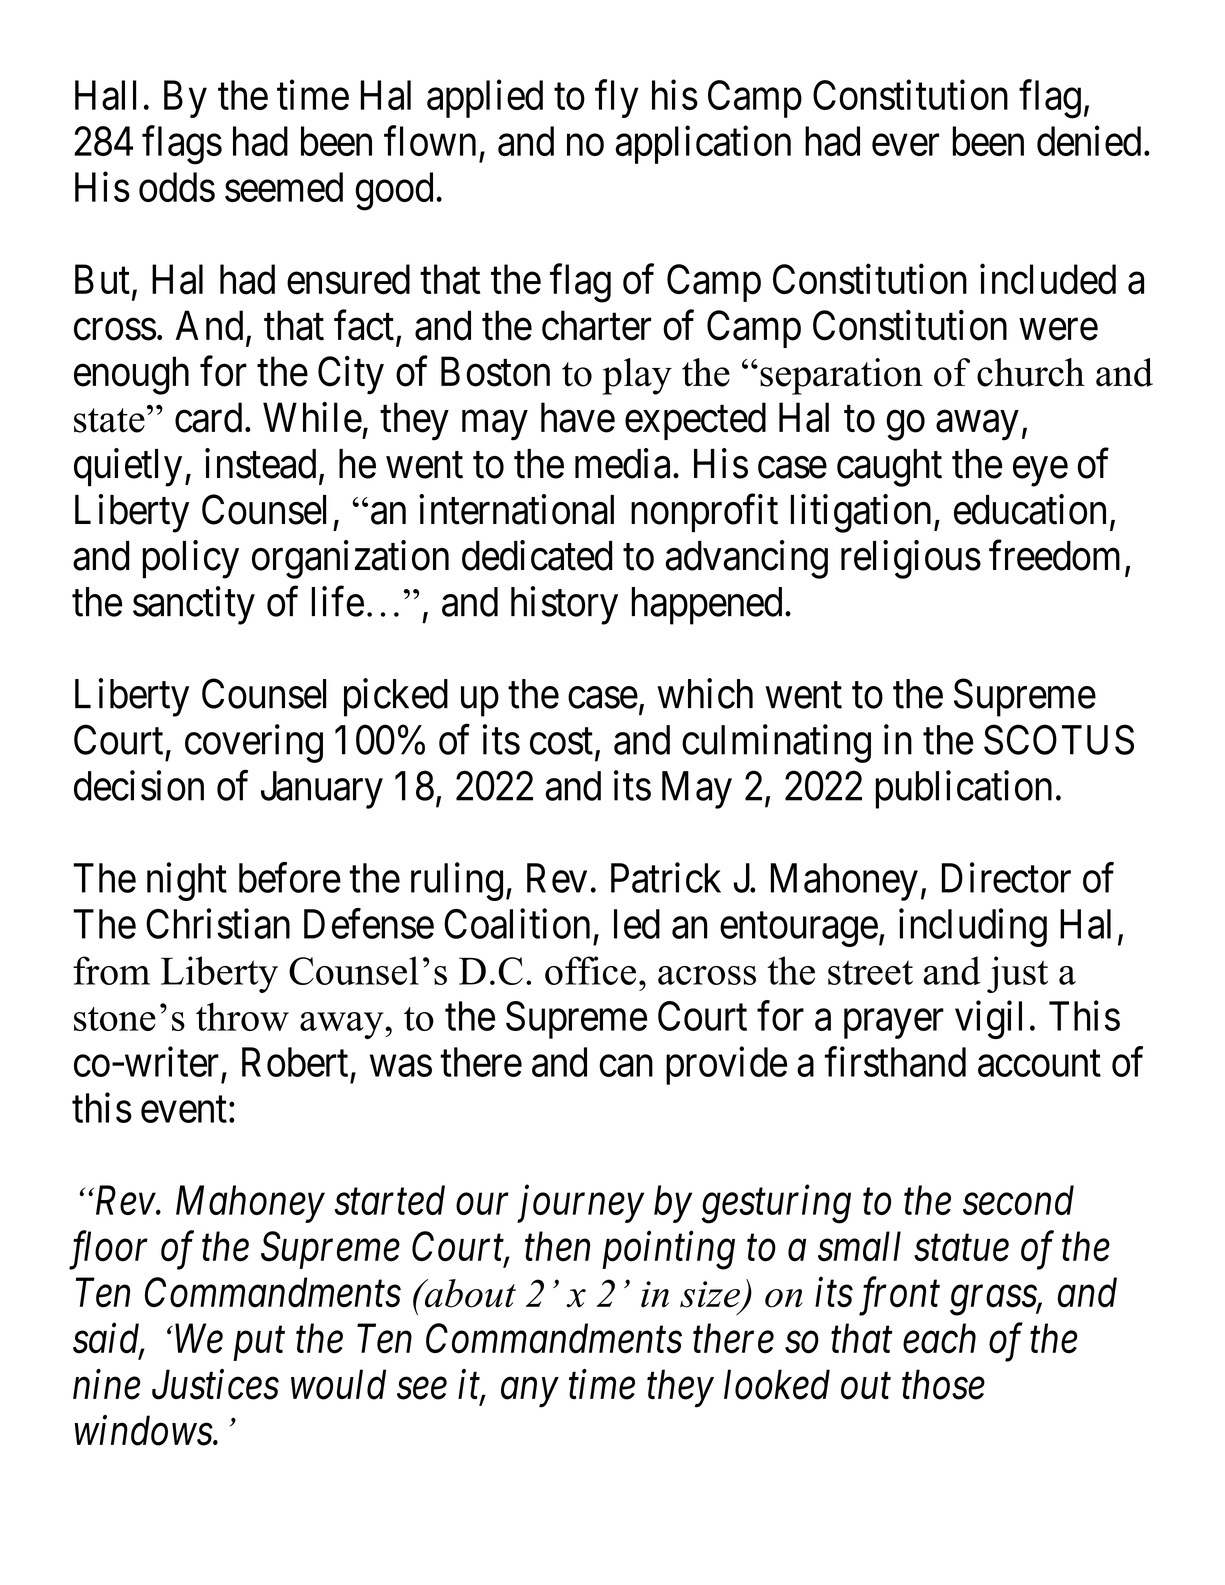  What do you see at coordinates (626, 1066) in the image?
I see `can` at bounding box center [626, 1066].
